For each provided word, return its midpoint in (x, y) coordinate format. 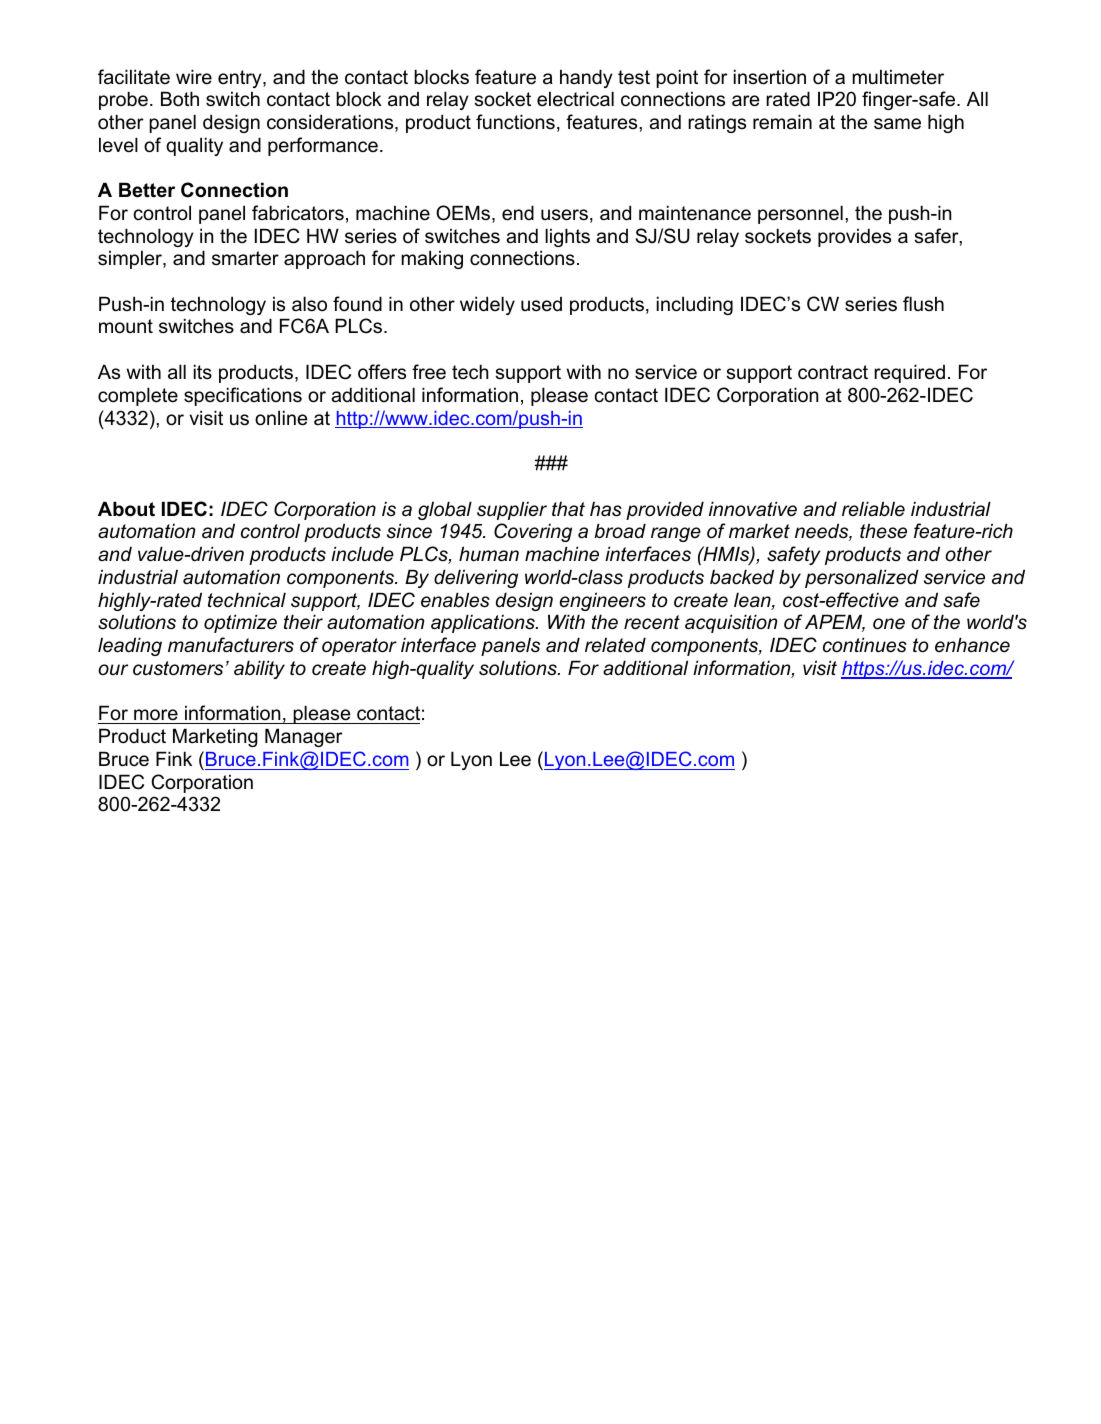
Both (180, 99)
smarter (245, 258)
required (909, 373)
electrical (575, 99)
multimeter (898, 77)
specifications (243, 396)
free (429, 371)
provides (854, 237)
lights (567, 237)
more (156, 715)
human (489, 554)
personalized (862, 578)
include (362, 554)
